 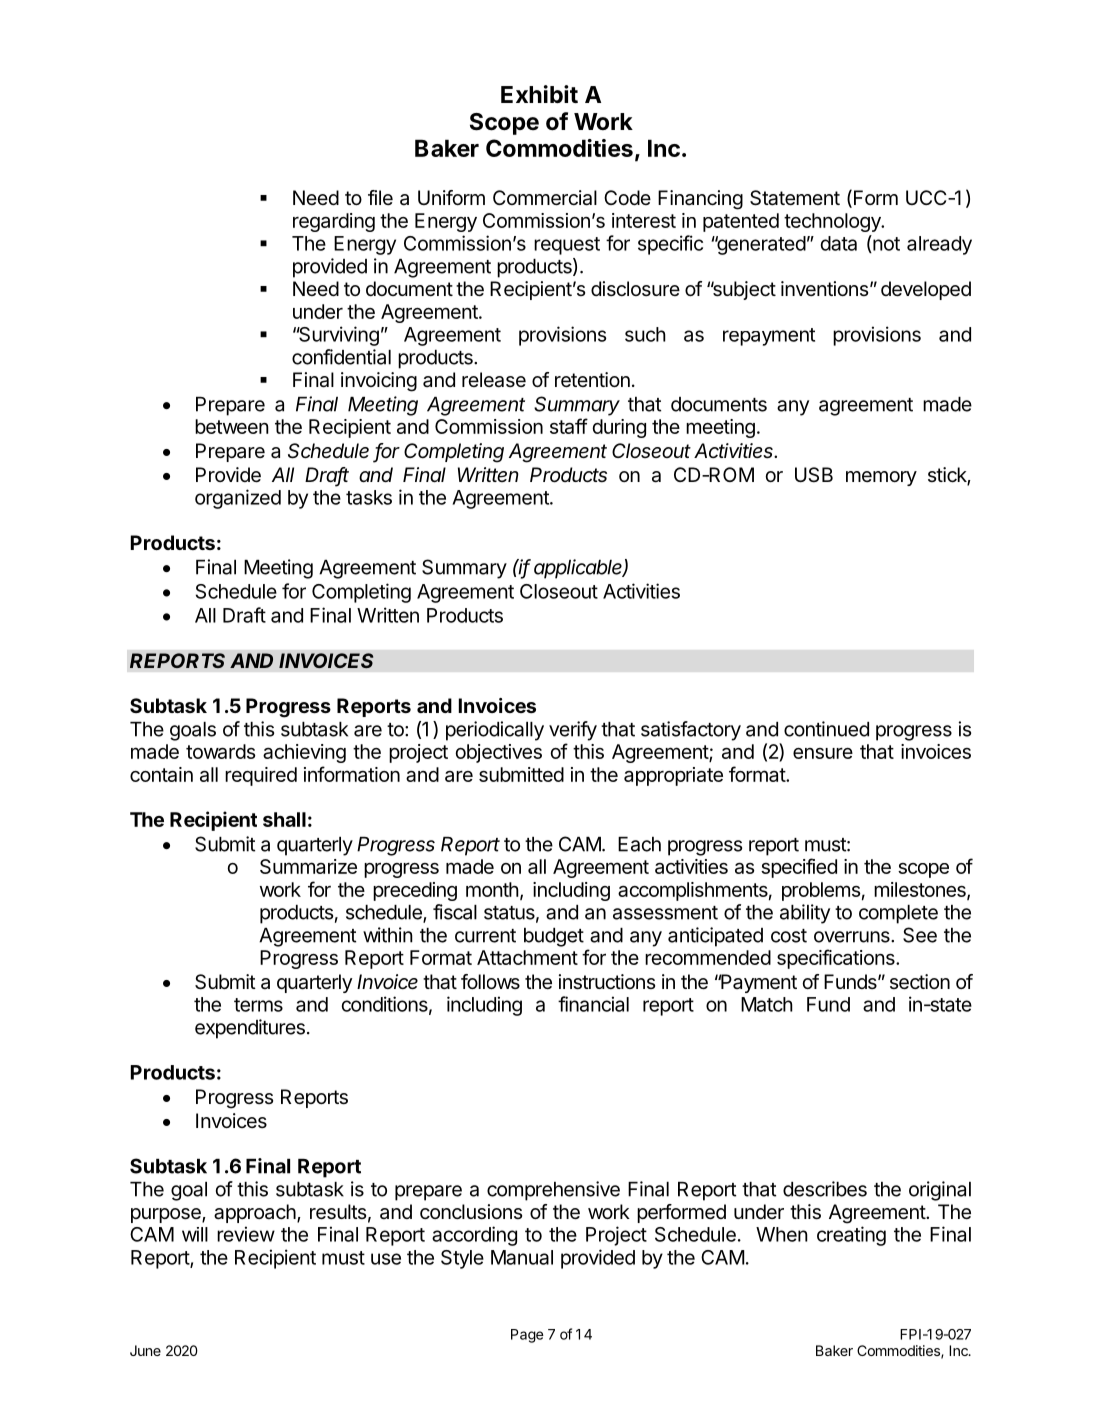 What do you see at coordinates (814, 475) in the screenshot?
I see `USB` at bounding box center [814, 475].
